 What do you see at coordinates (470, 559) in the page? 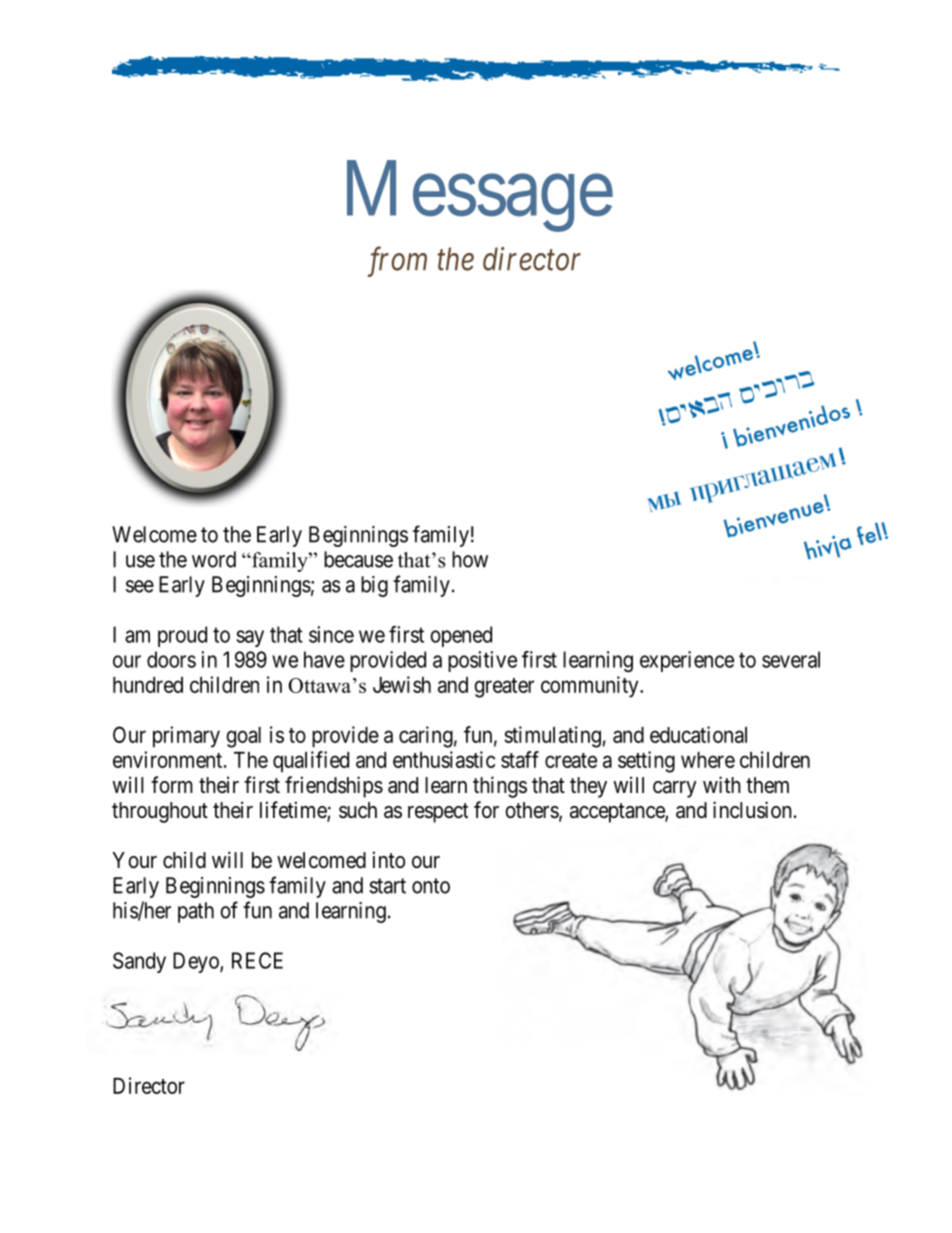
I see `how` at bounding box center [470, 559].
